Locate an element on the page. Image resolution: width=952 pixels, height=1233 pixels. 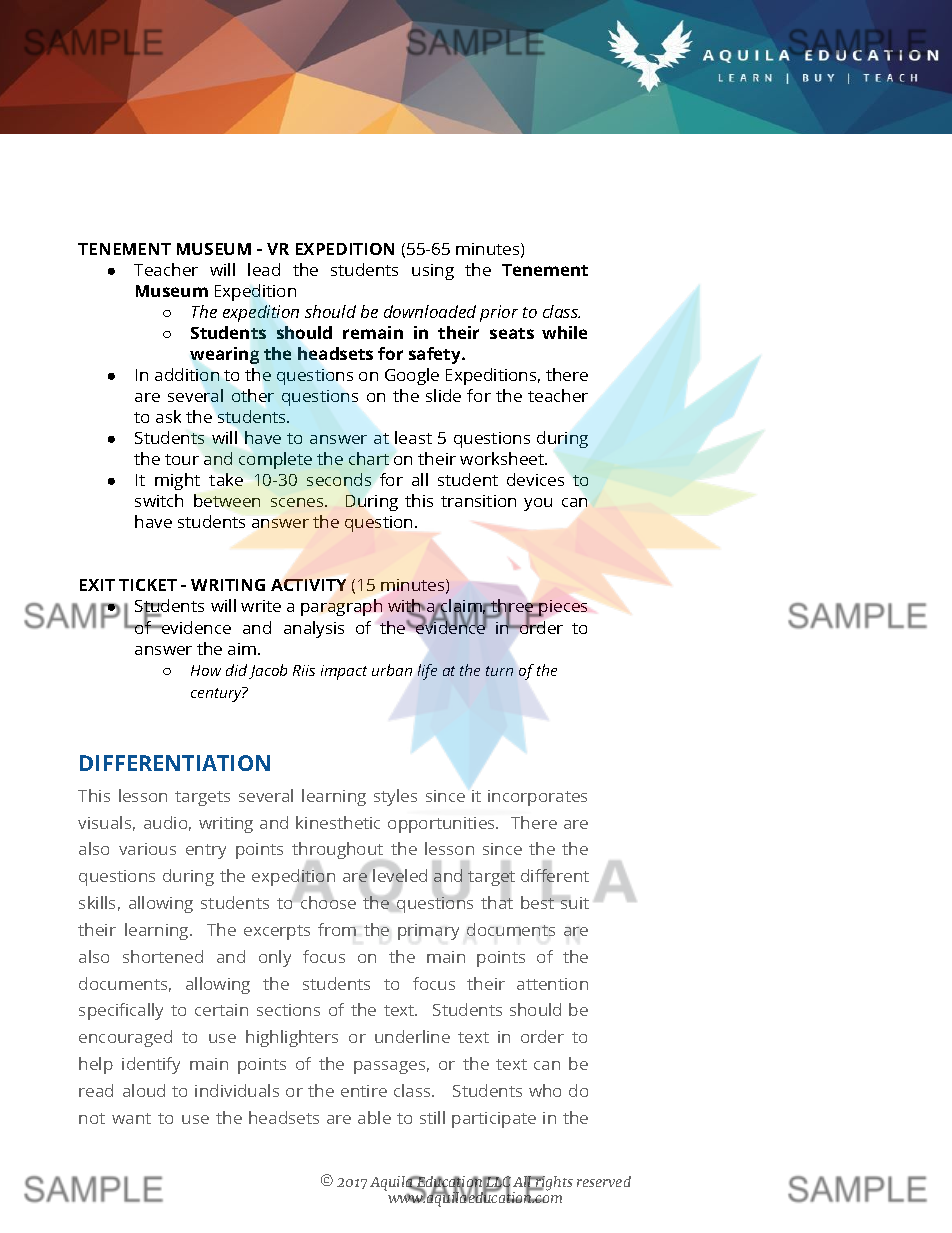
throughout is located at coordinates (337, 850).
